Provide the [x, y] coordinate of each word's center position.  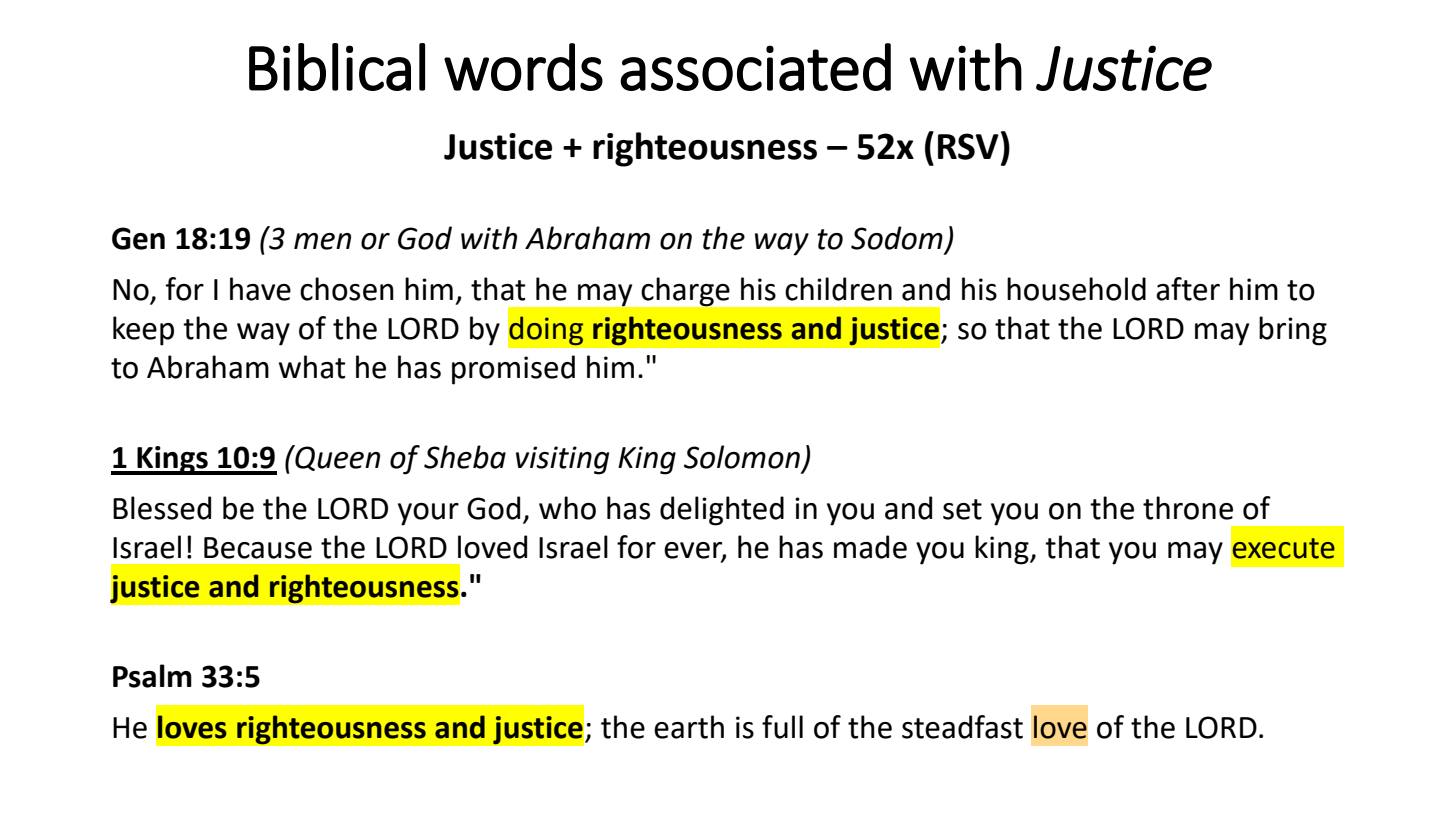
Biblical [337, 67]
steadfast [962, 727]
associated [755, 67]
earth [689, 727]
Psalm [152, 676]
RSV [968, 146]
